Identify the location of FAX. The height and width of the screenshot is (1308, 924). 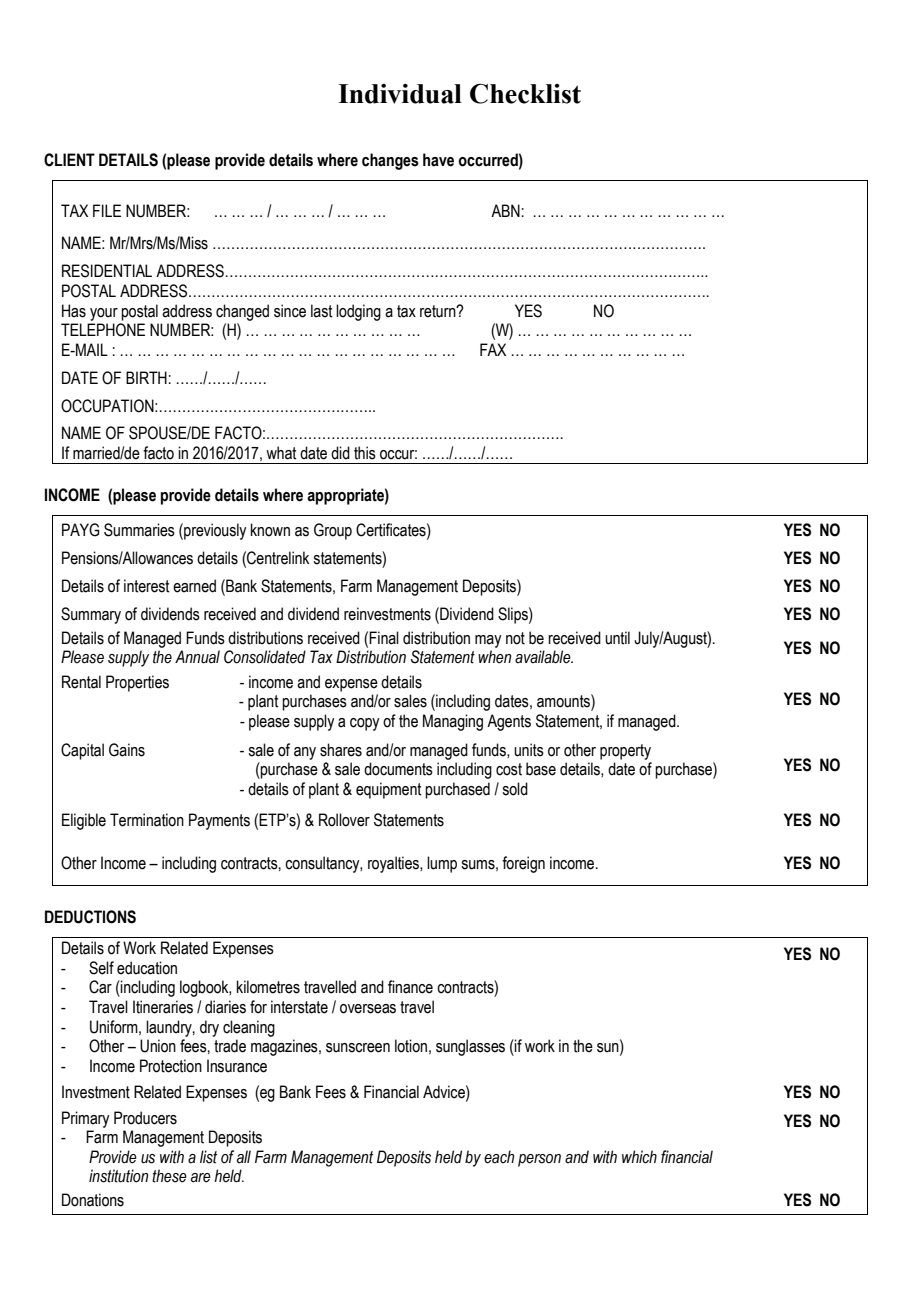
(493, 349).
